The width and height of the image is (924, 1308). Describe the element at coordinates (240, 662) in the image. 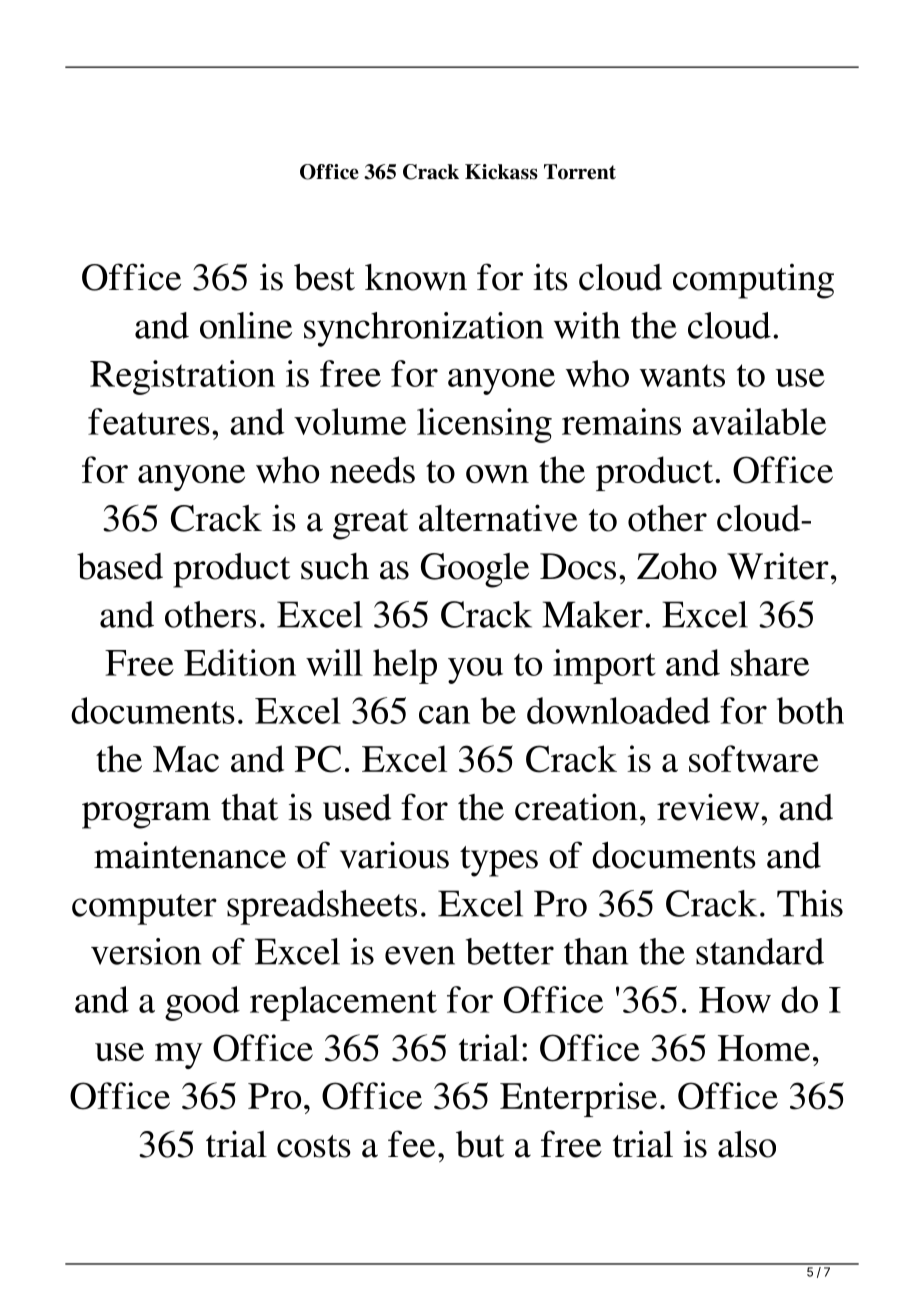

I see `Edition` at that location.
